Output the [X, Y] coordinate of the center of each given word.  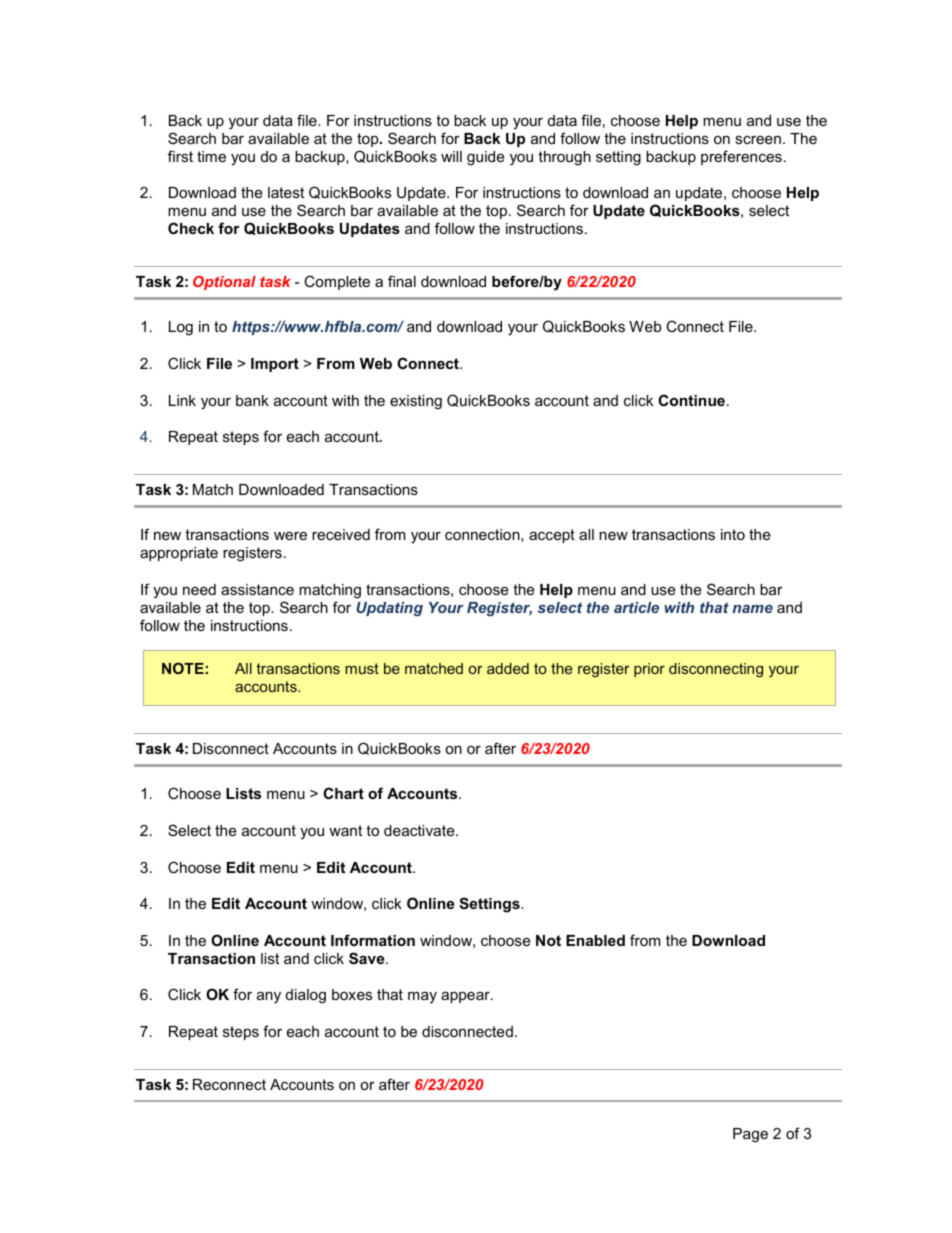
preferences [741, 157]
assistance [257, 589]
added [508, 668]
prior [649, 670]
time [211, 156]
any [269, 997]
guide [485, 158]
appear [466, 997]
